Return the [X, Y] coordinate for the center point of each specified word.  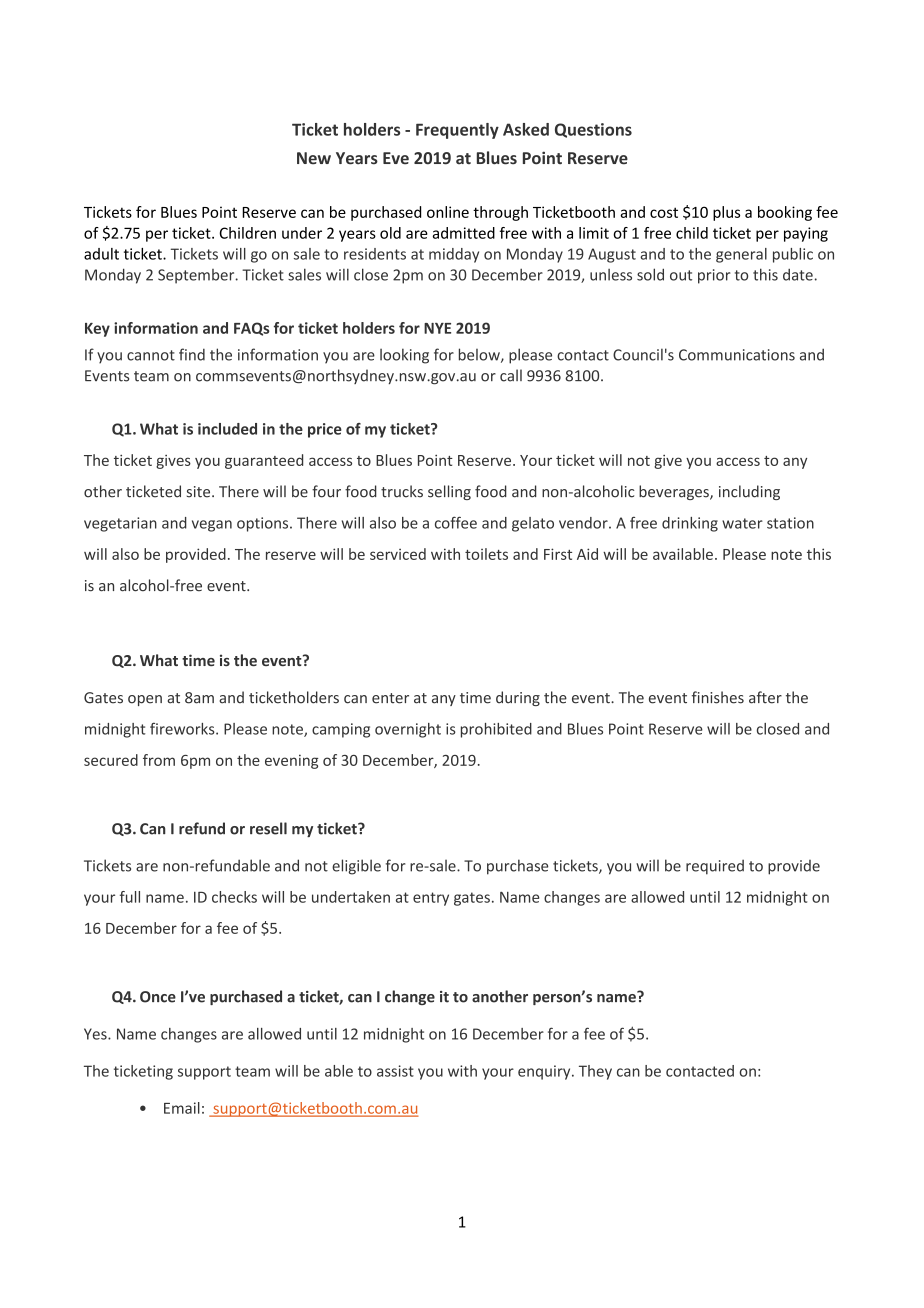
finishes [718, 697]
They [595, 1072]
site [200, 492]
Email [182, 1108]
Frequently [457, 131]
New [314, 158]
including [749, 492]
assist [395, 1071]
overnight [408, 730]
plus [726, 213]
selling [449, 492]
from [159, 760]
